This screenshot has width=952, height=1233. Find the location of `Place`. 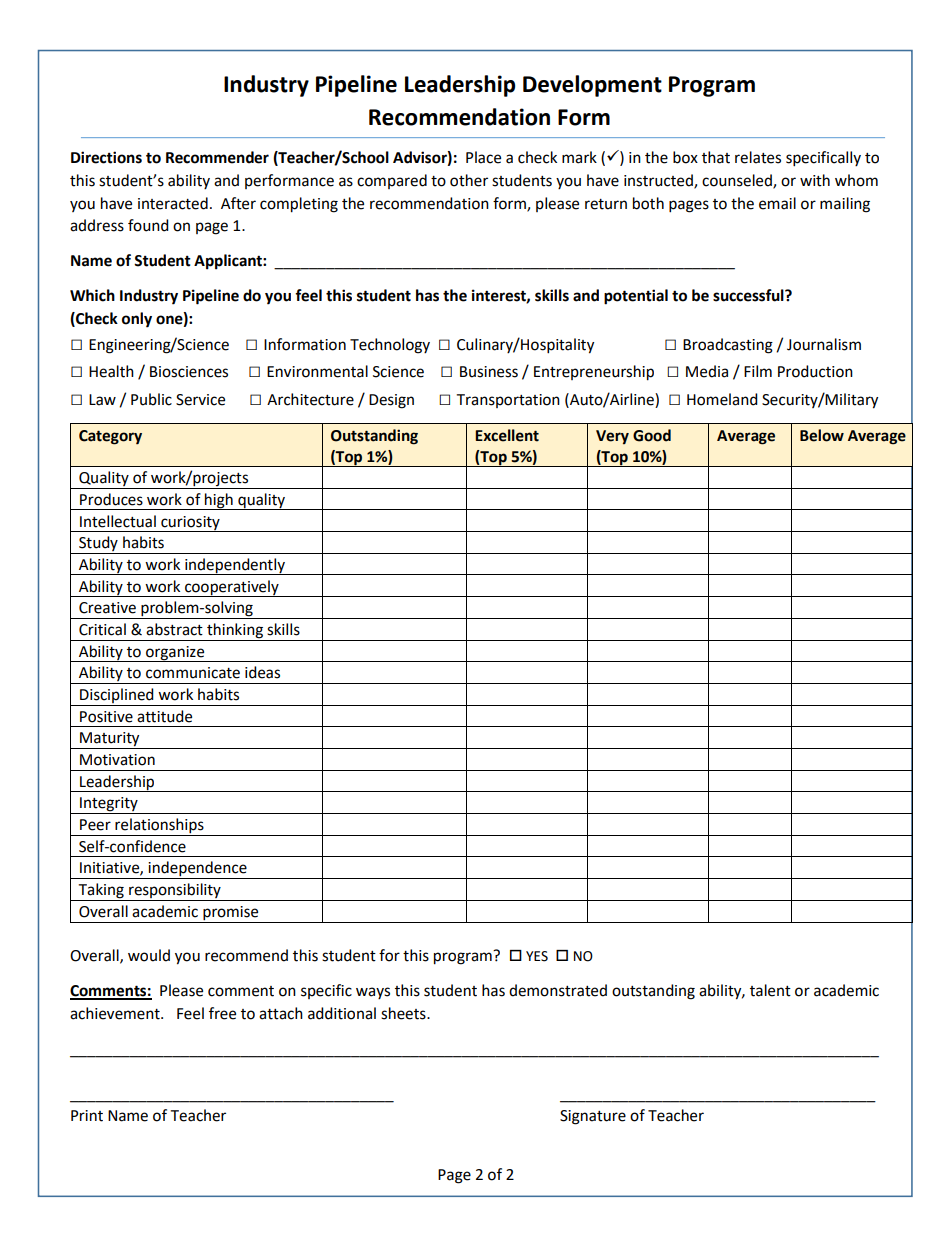

Place is located at coordinates (483, 157).
